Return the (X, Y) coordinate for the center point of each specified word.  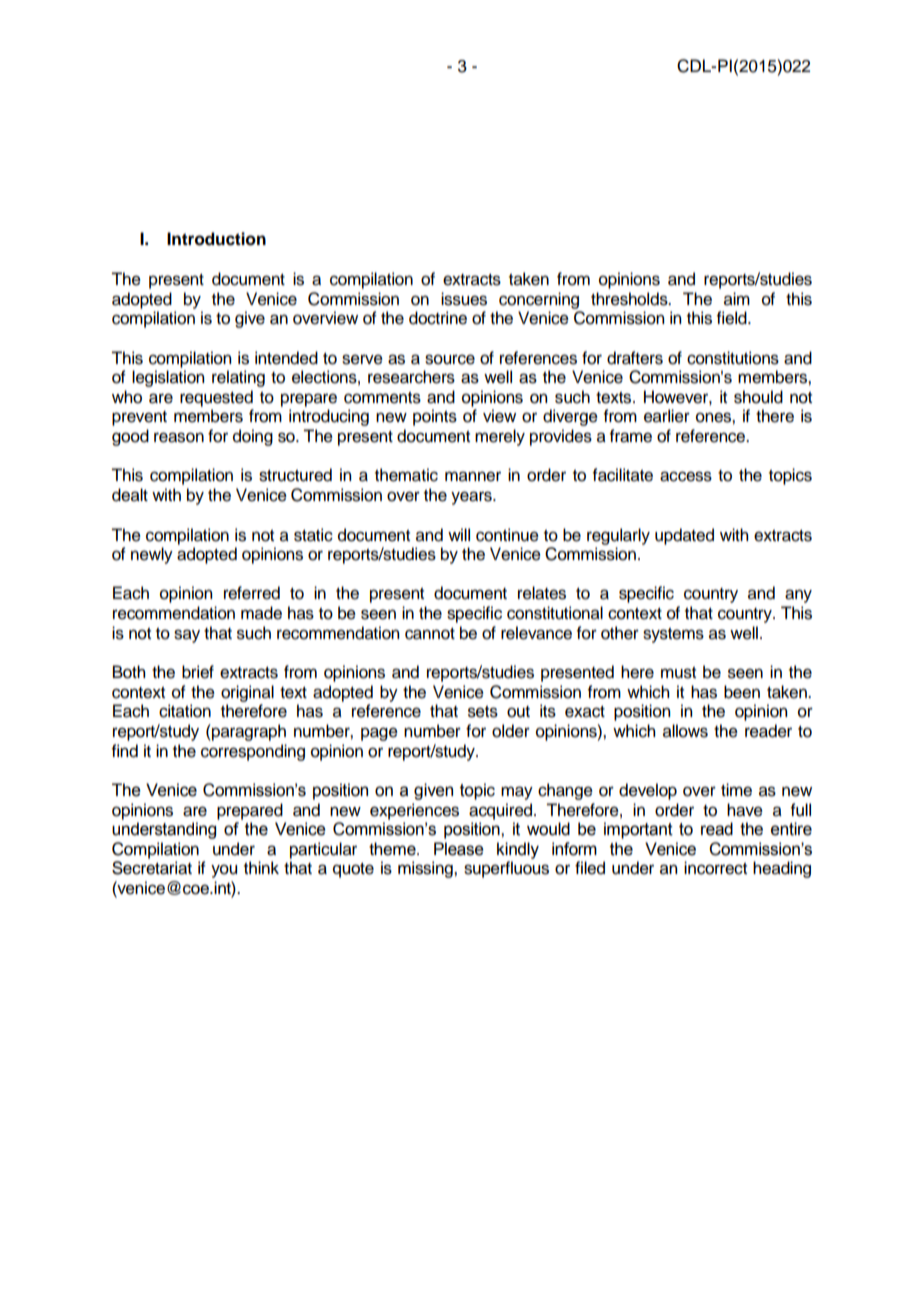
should (758, 397)
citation (185, 711)
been (742, 692)
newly (152, 555)
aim (737, 299)
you (224, 871)
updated (684, 536)
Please (459, 849)
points (435, 417)
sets (483, 712)
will (459, 534)
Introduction (216, 239)
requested (216, 398)
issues (464, 299)
